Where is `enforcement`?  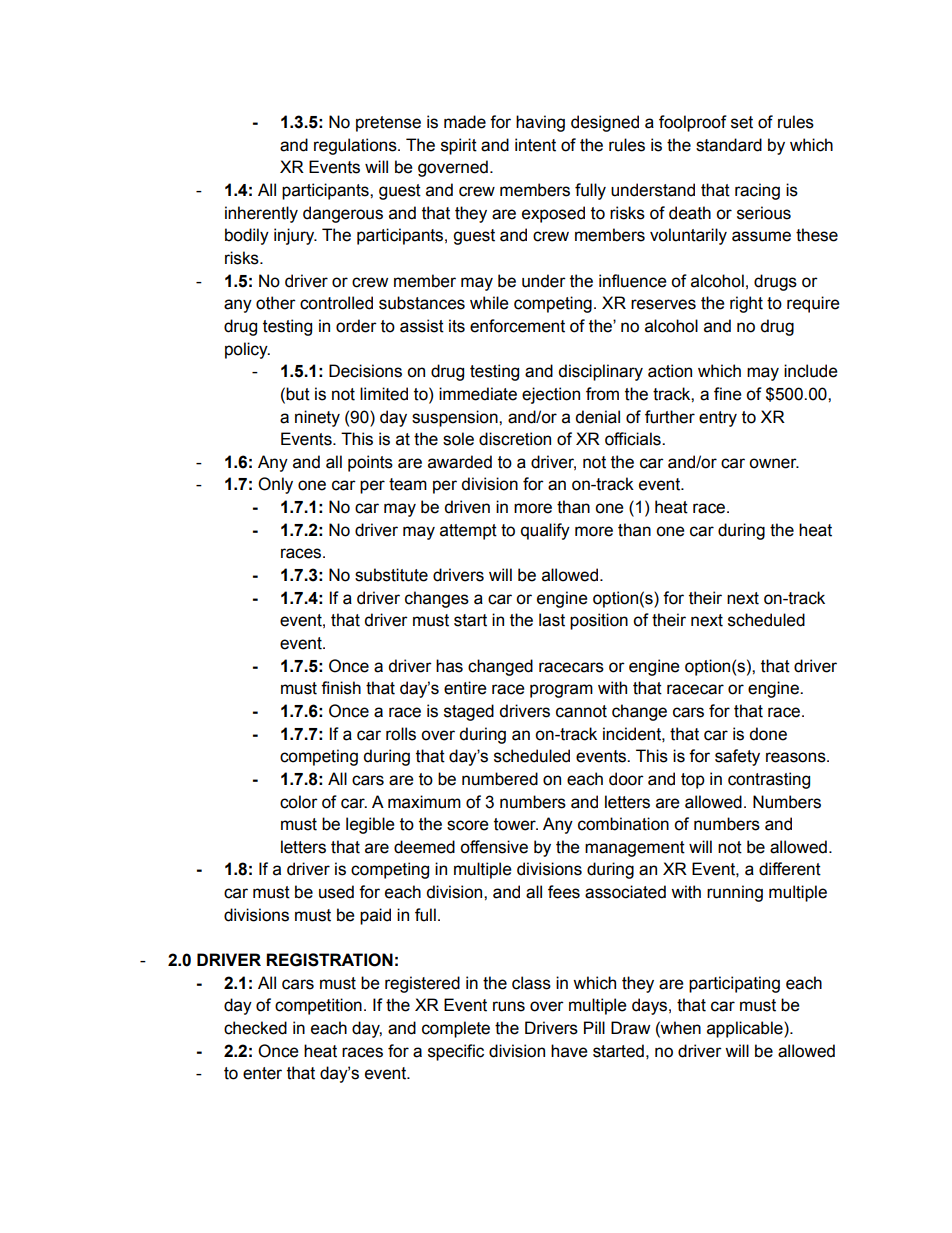 enforcement is located at coordinates (517, 326).
